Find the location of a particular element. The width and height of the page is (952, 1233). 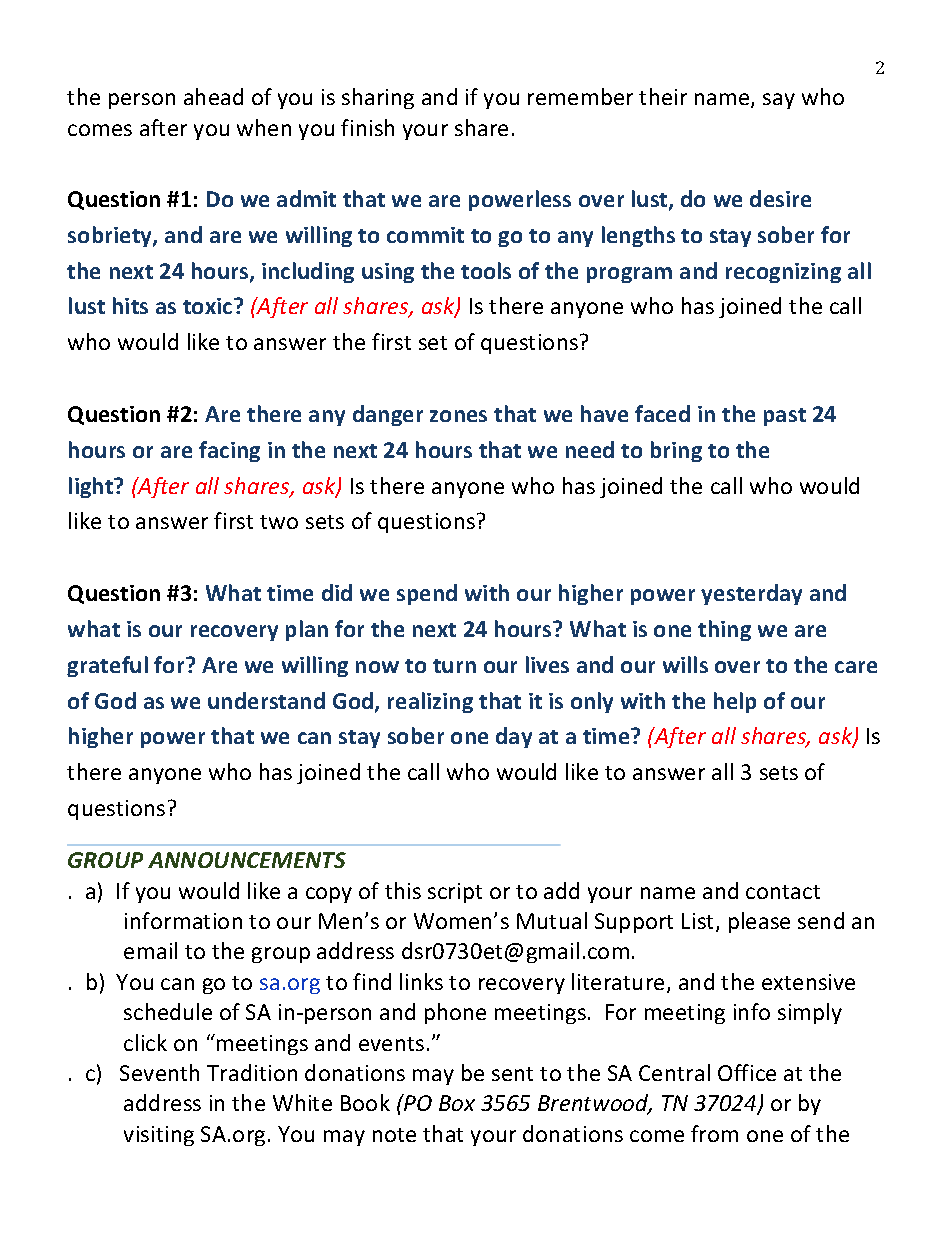

sharing is located at coordinates (378, 98).
